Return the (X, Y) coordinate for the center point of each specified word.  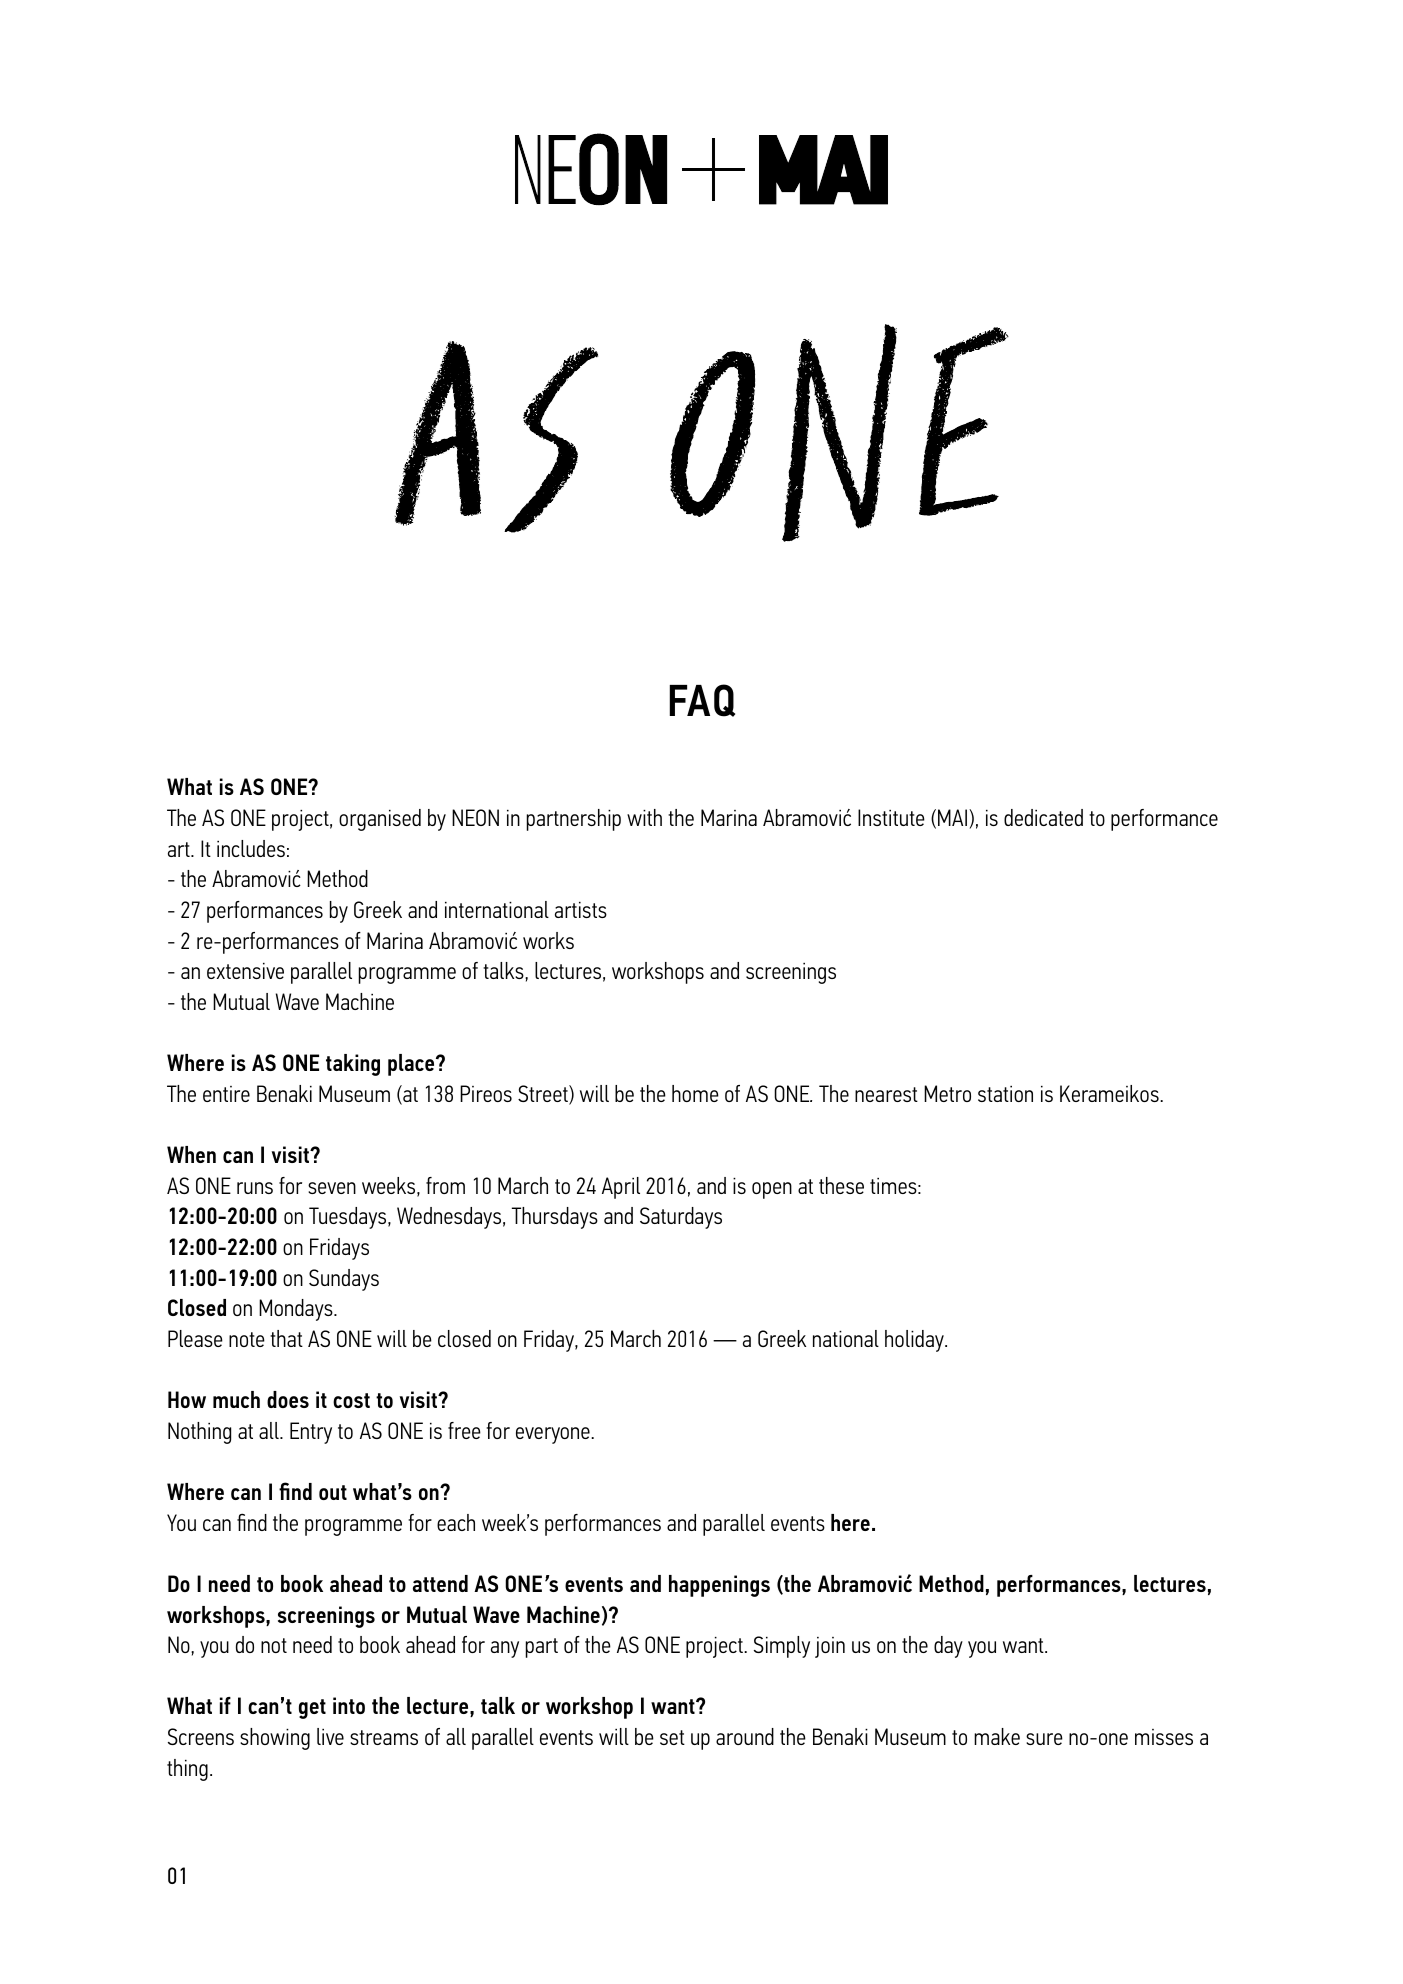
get (312, 1709)
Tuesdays (349, 1218)
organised (380, 820)
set (672, 1737)
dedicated (1043, 817)
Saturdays (681, 1218)
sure (1044, 1739)
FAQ (702, 700)
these (841, 1185)
